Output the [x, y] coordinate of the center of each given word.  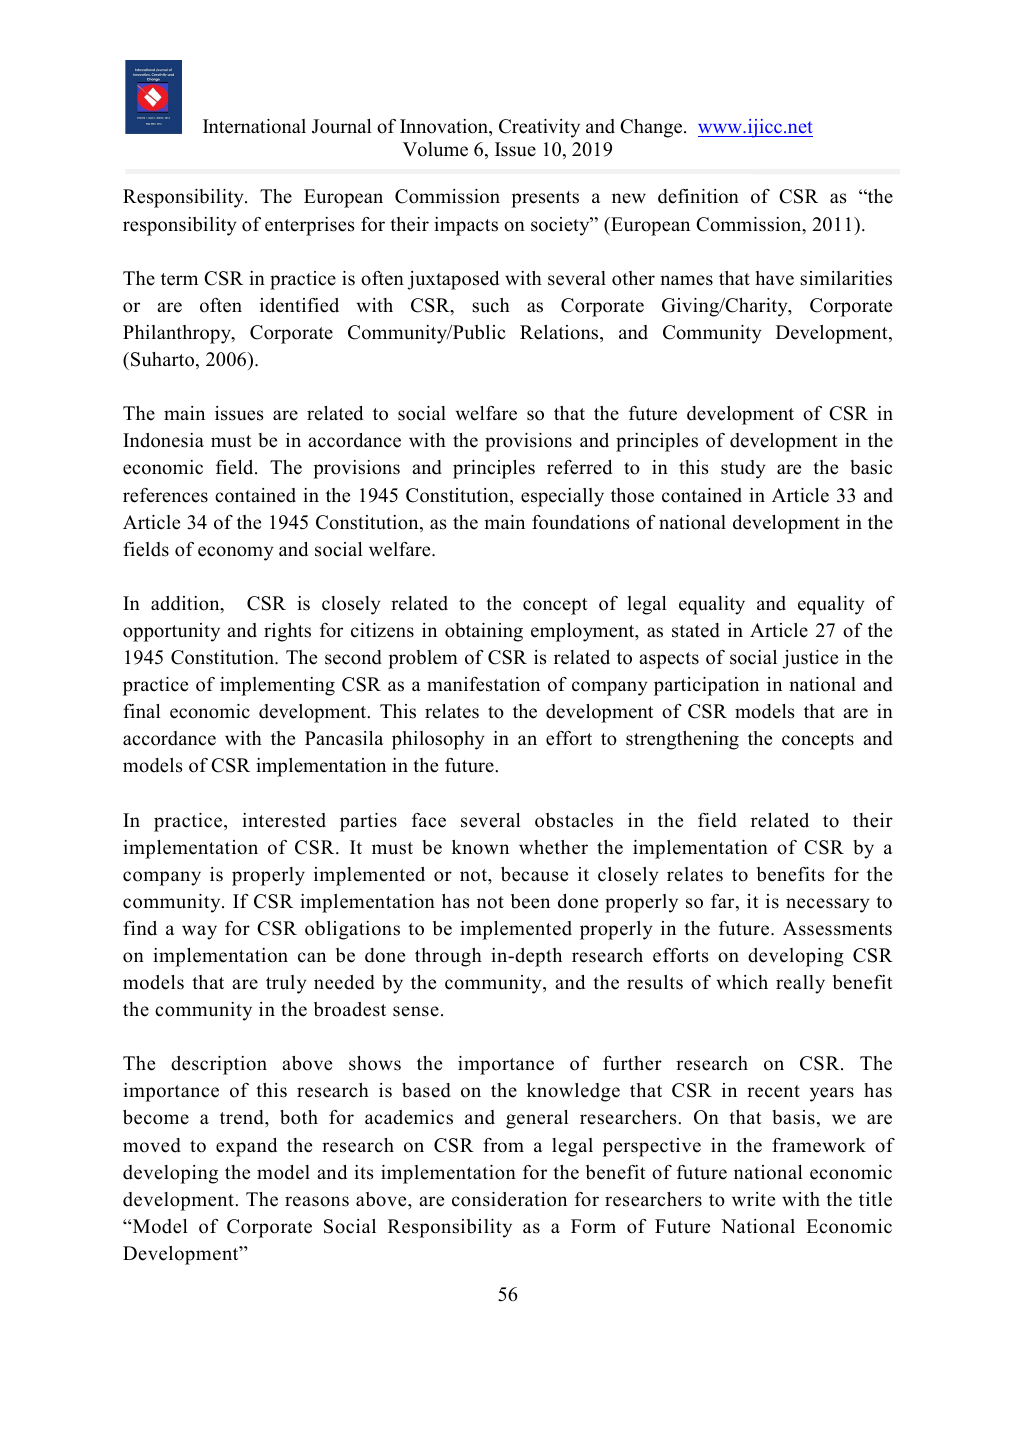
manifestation [483, 684]
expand [246, 1147]
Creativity [539, 128]
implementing [277, 686]
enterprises [310, 226]
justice [810, 659]
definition [698, 196]
